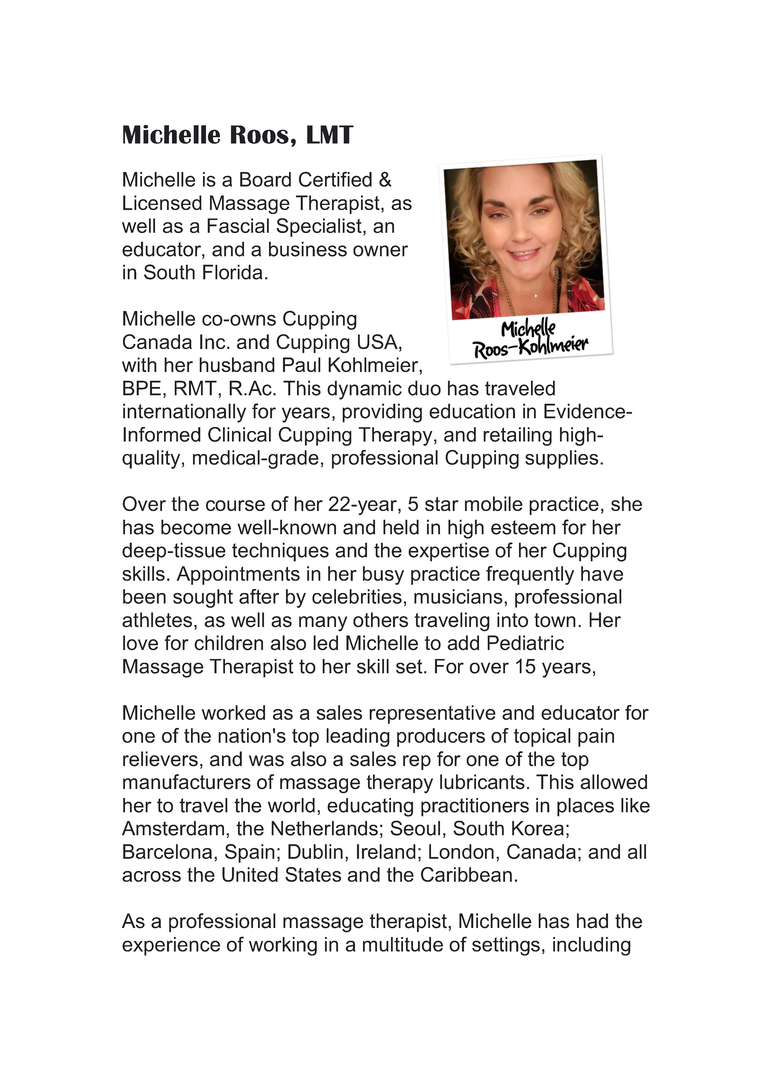 The width and height of the page is (771, 1090). What do you see at coordinates (401, 527) in the page?
I see `held` at bounding box center [401, 527].
